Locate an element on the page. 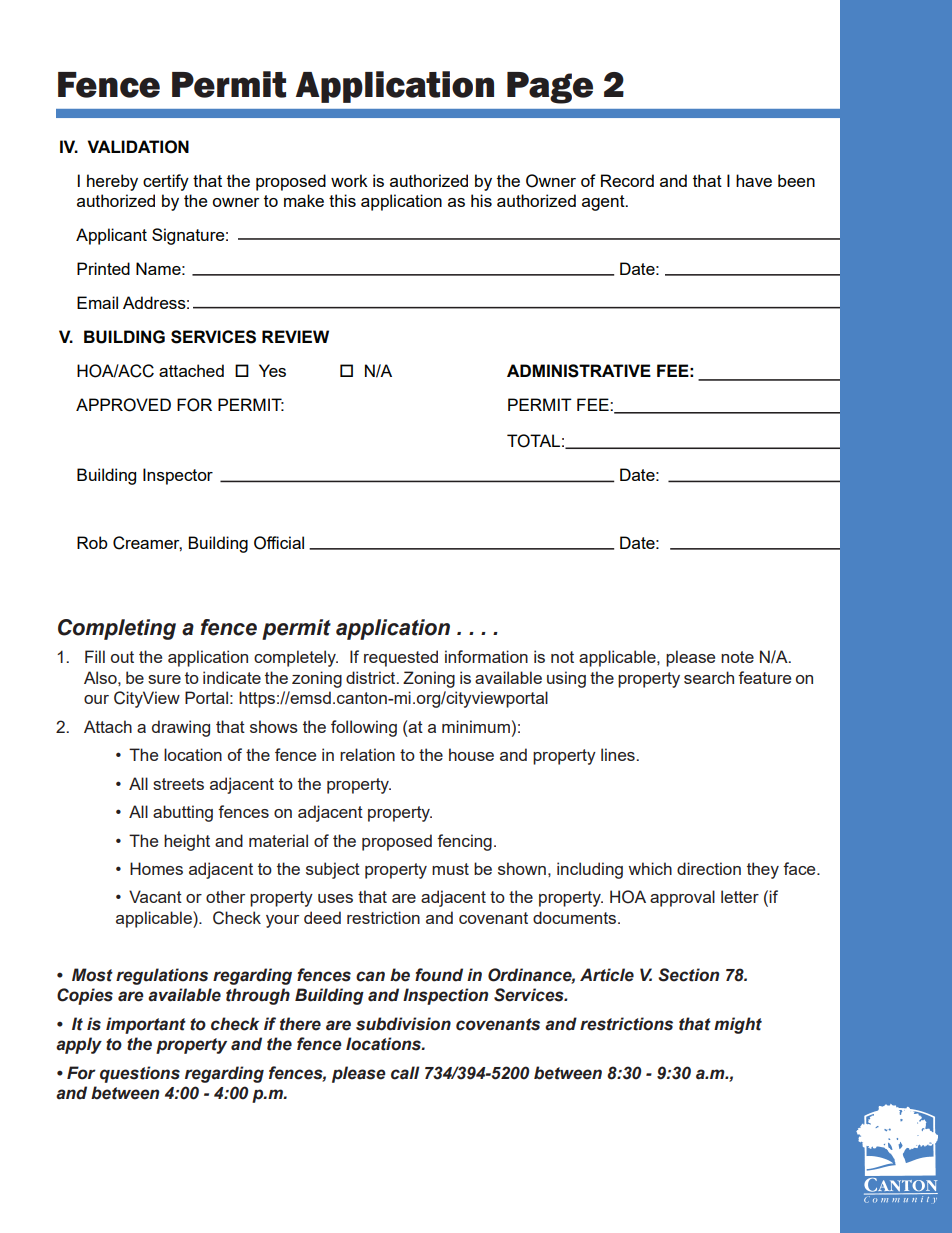 This document has height=1233, width=952. VALIDATION is located at coordinates (138, 147).
